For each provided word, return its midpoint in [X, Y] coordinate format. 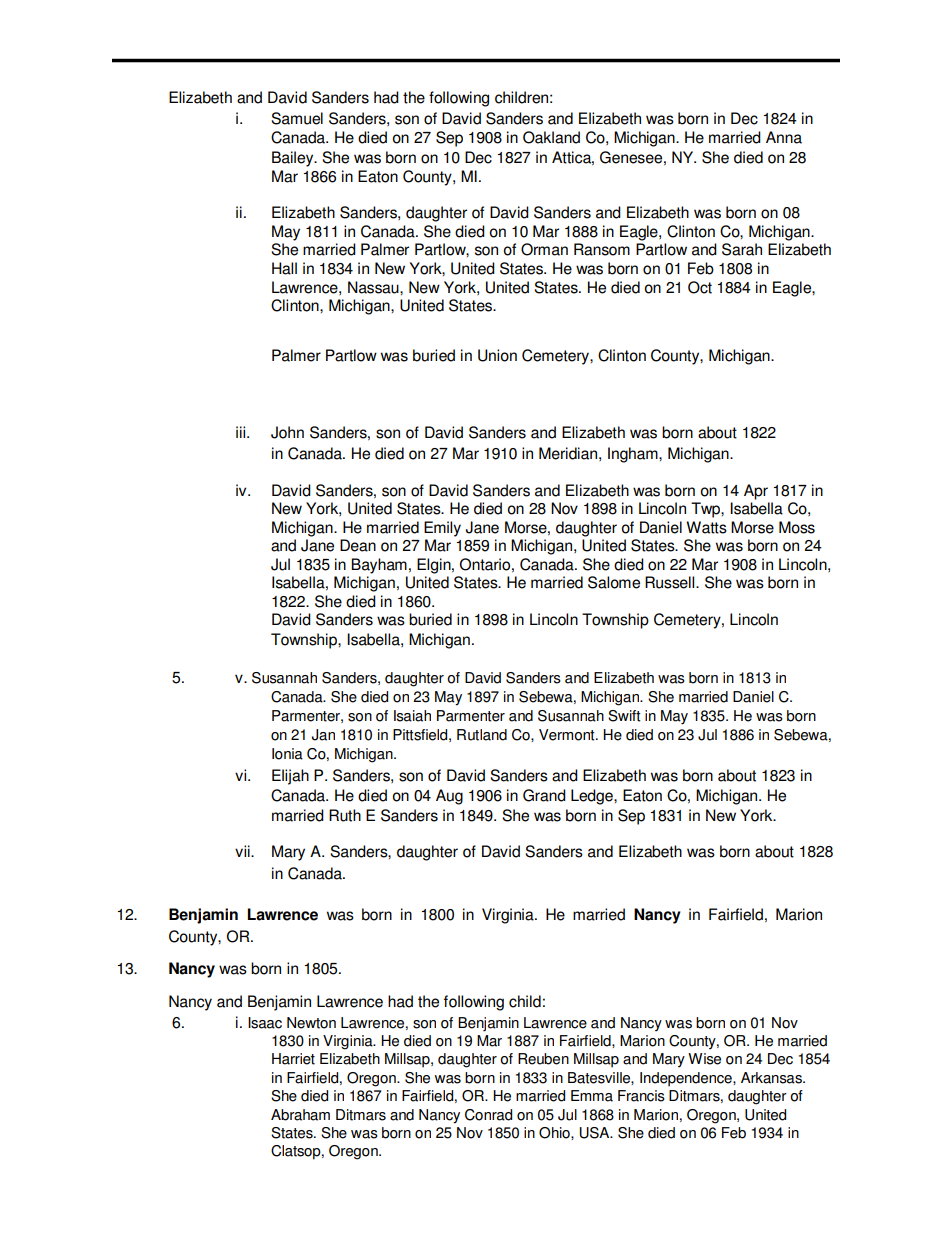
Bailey [294, 159]
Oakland [551, 137]
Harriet [293, 1059]
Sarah [742, 249]
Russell [671, 582]
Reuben [543, 1059]
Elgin [435, 566]
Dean [358, 545]
